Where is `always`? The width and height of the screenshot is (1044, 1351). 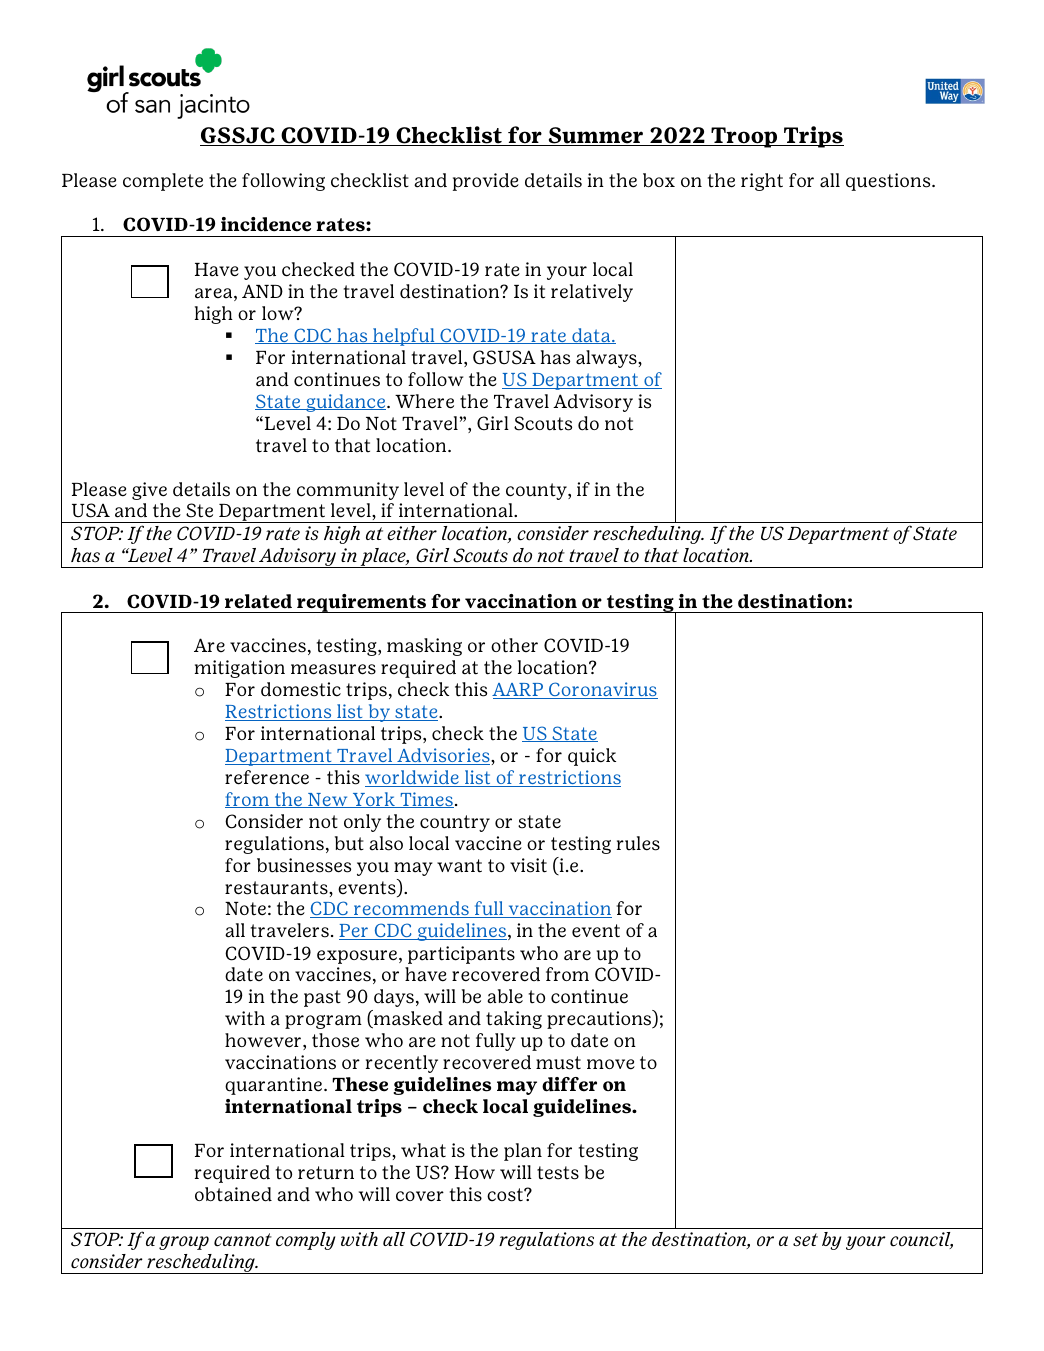 always is located at coordinates (607, 359).
